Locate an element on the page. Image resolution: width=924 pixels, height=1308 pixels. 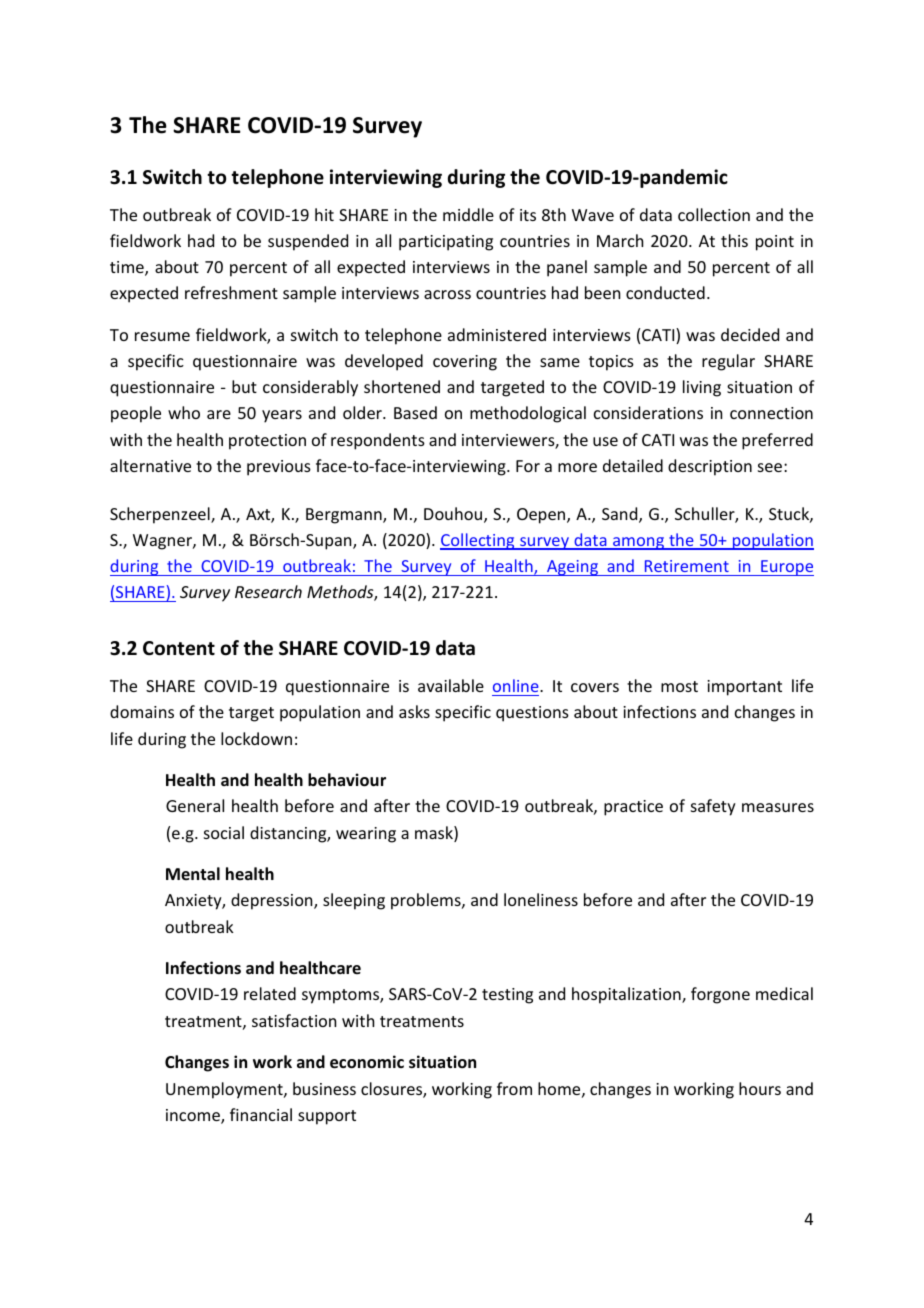
Unemployment is located at coordinates (225, 1090).
